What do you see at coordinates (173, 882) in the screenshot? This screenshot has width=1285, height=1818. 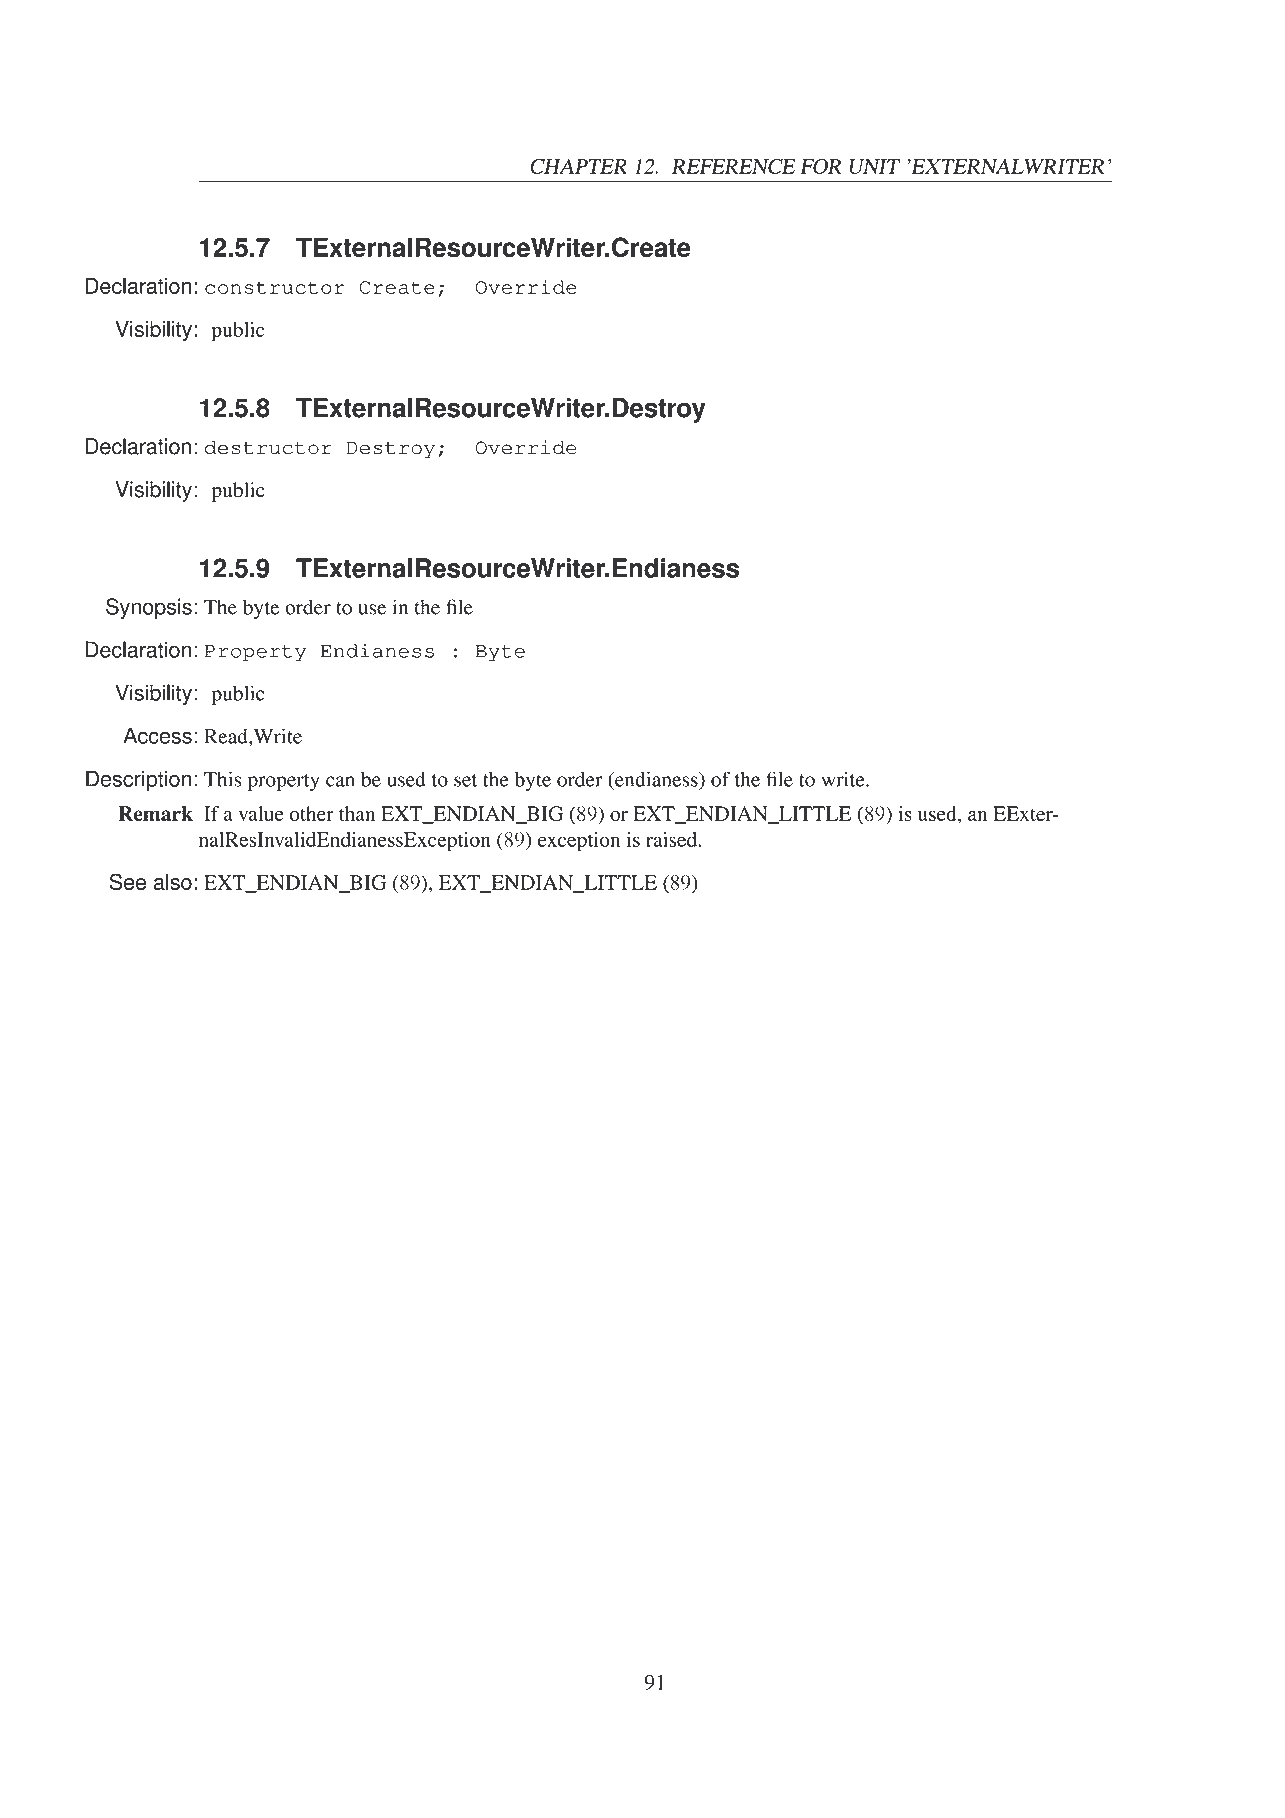 I see `also` at bounding box center [173, 882].
